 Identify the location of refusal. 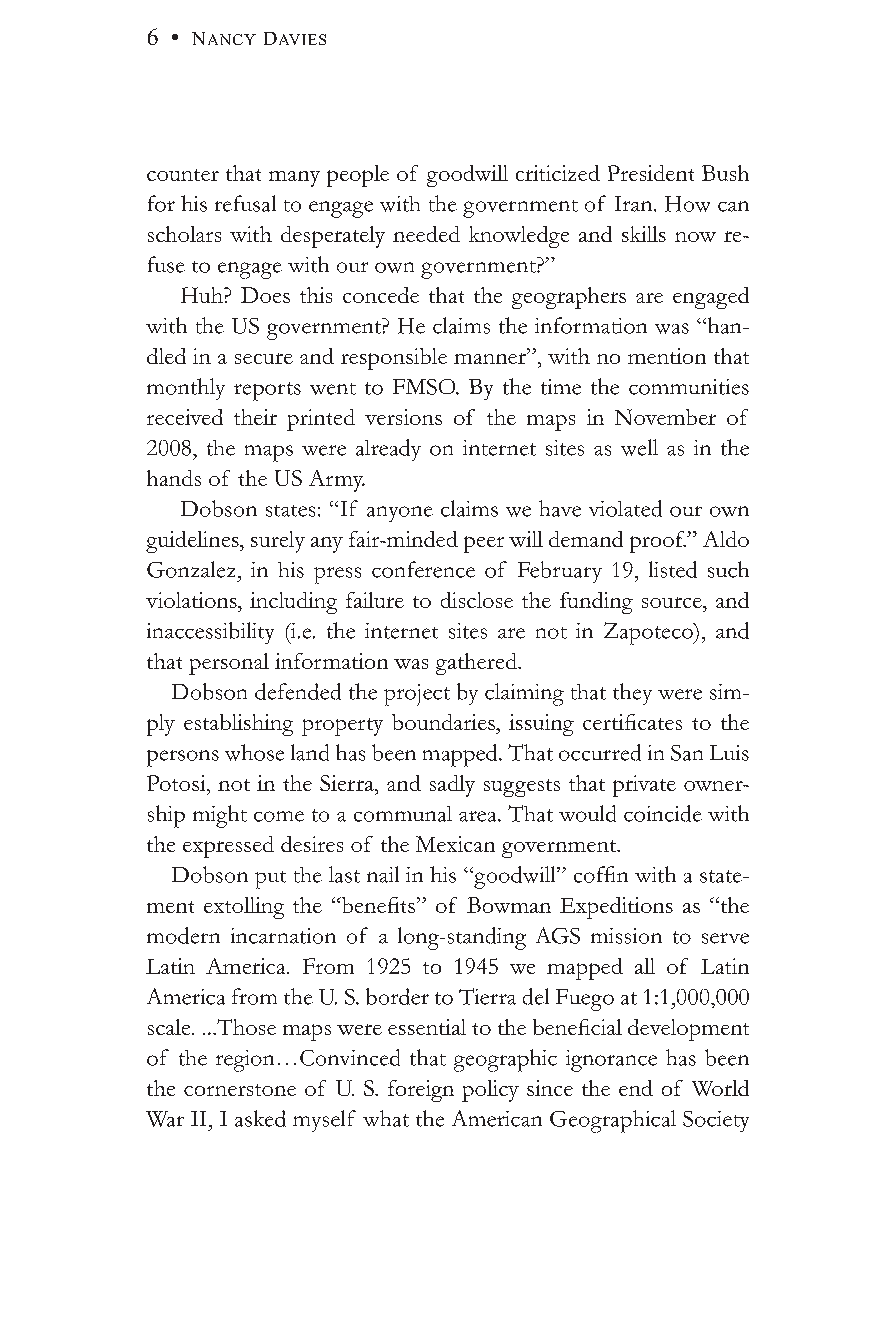
(245, 203).
